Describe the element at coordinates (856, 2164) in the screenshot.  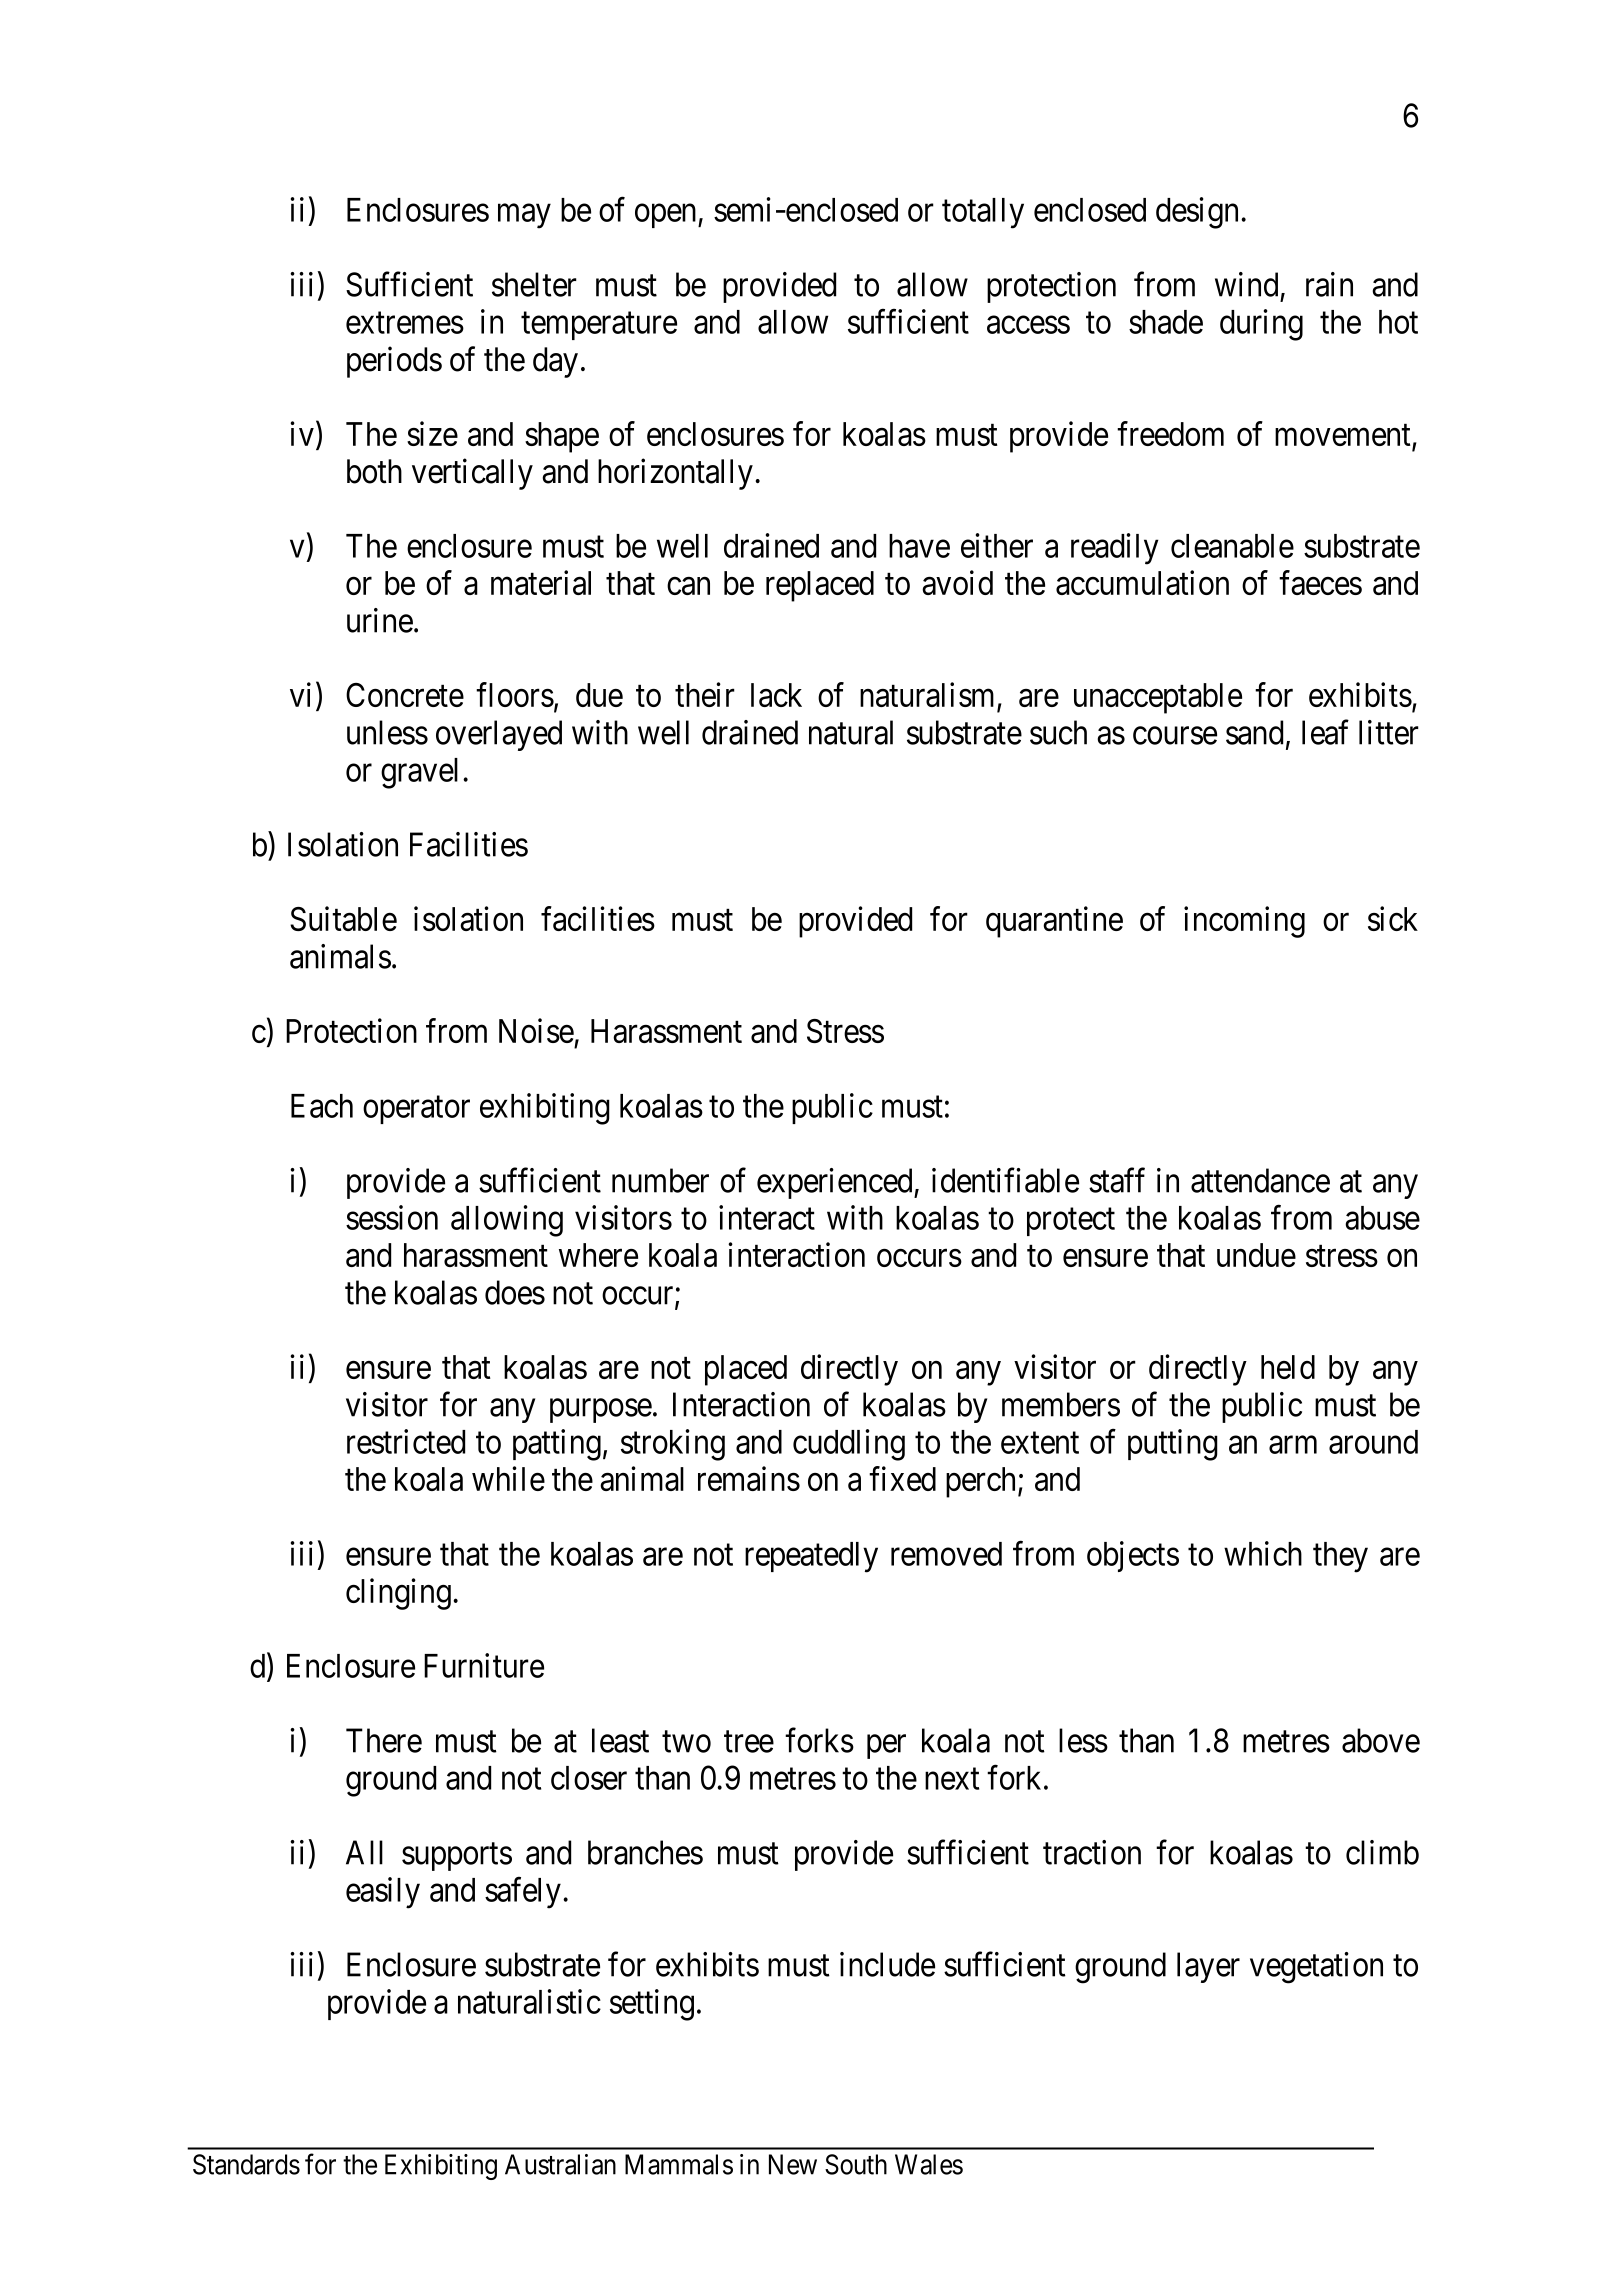
I see `South` at that location.
